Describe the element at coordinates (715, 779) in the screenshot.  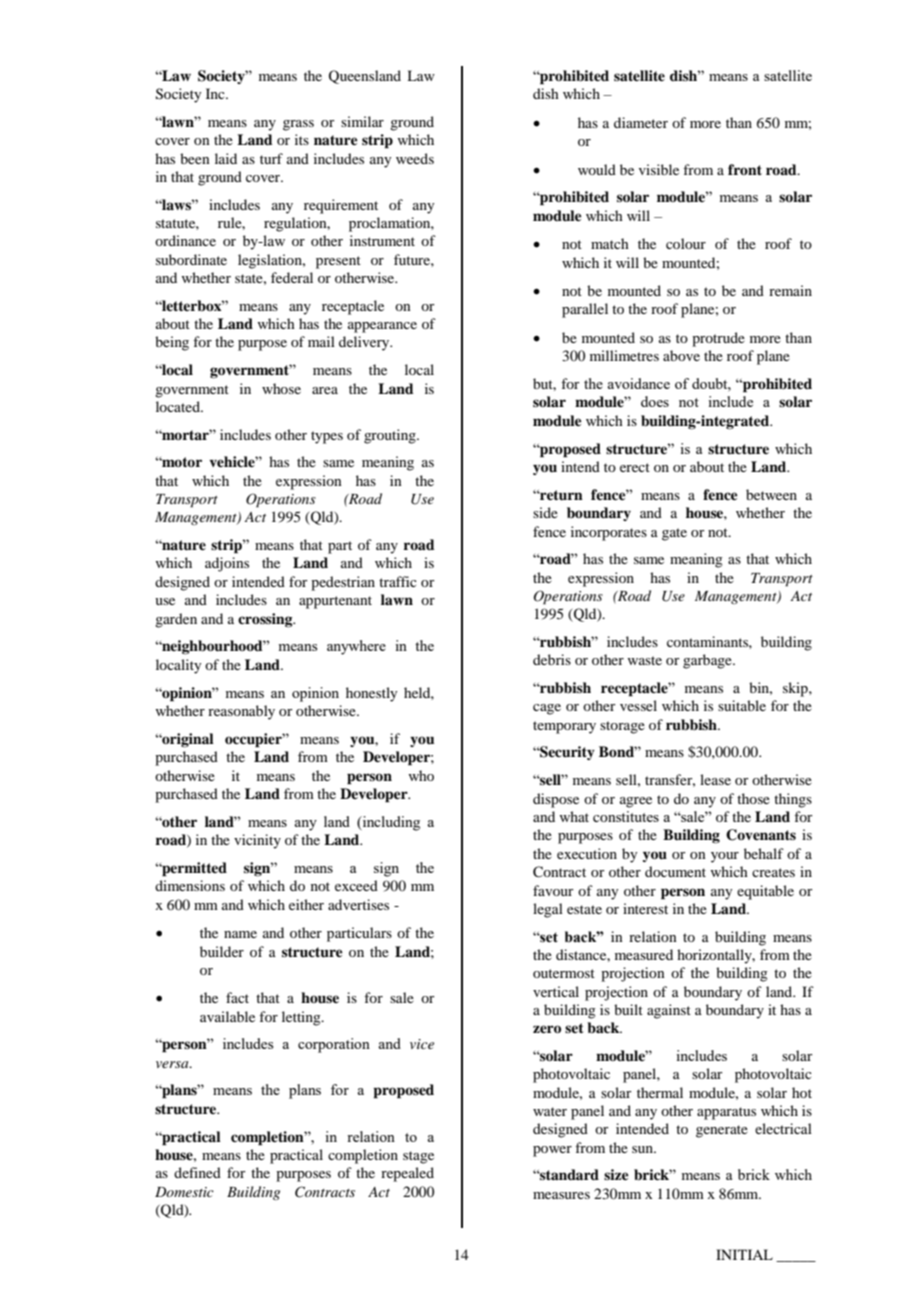
I see `lease` at that location.
